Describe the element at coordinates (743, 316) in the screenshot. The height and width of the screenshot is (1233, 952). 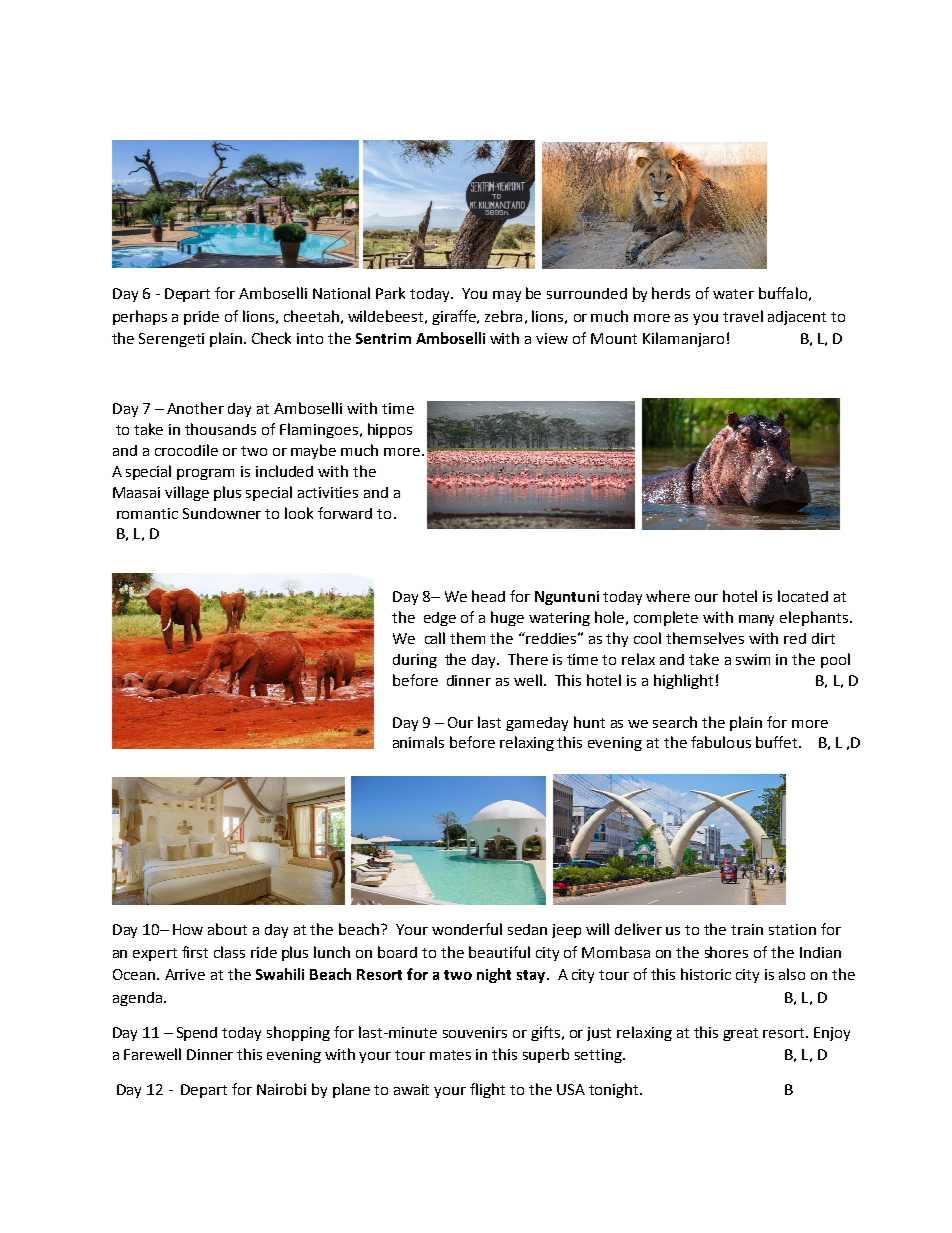
I see `travel` at that location.
